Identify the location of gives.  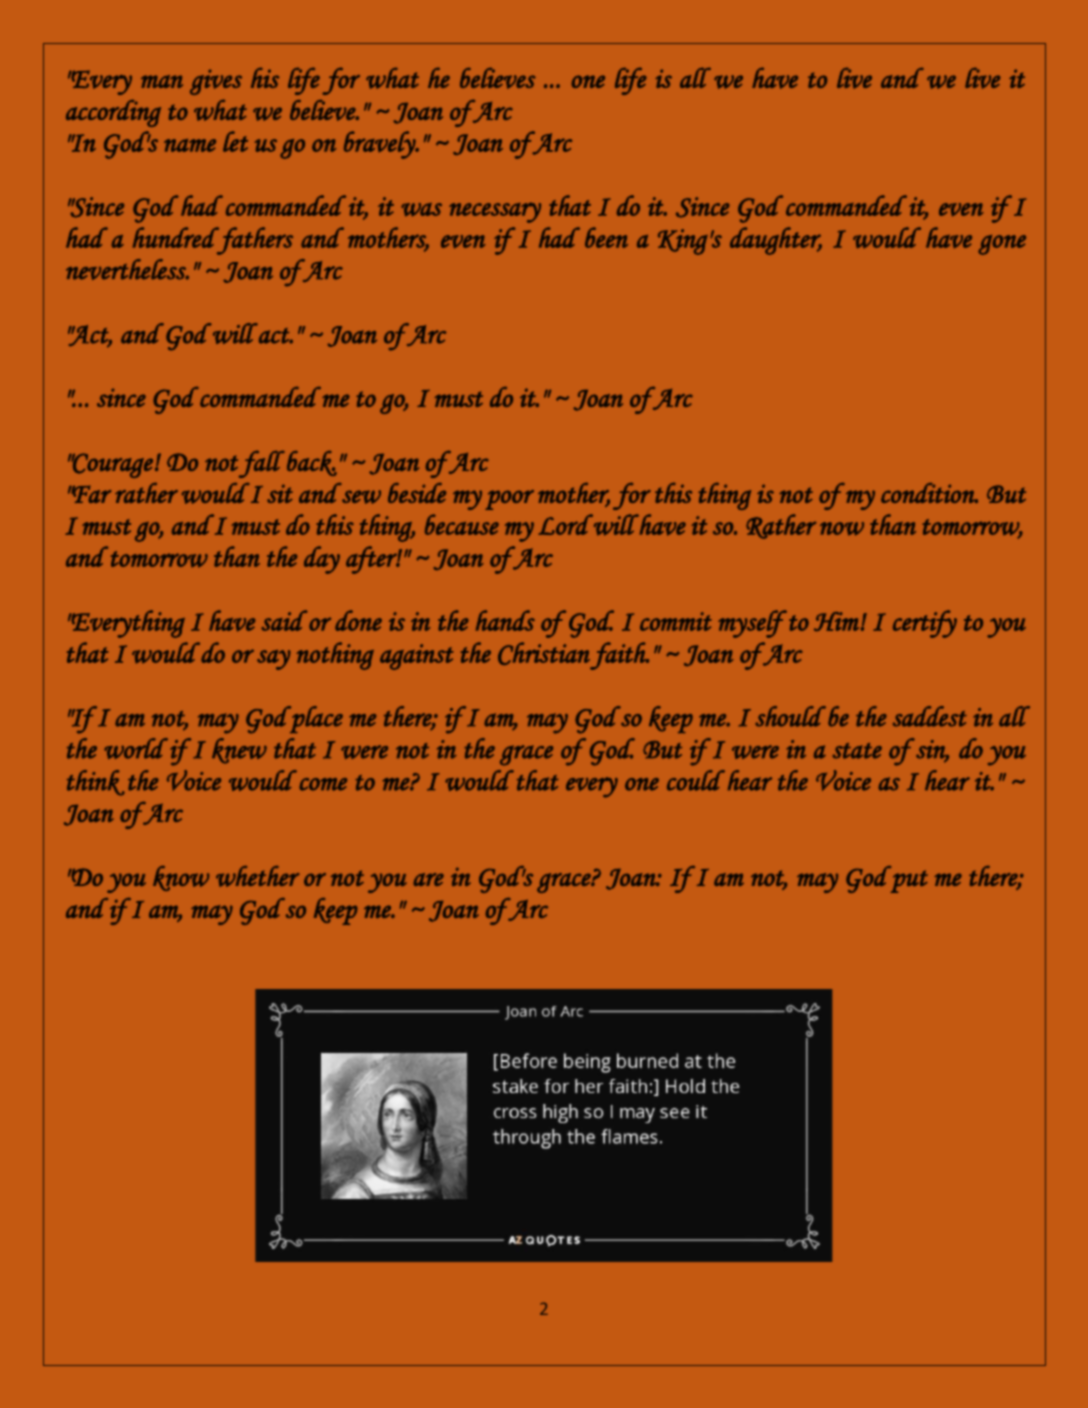
(216, 82).
